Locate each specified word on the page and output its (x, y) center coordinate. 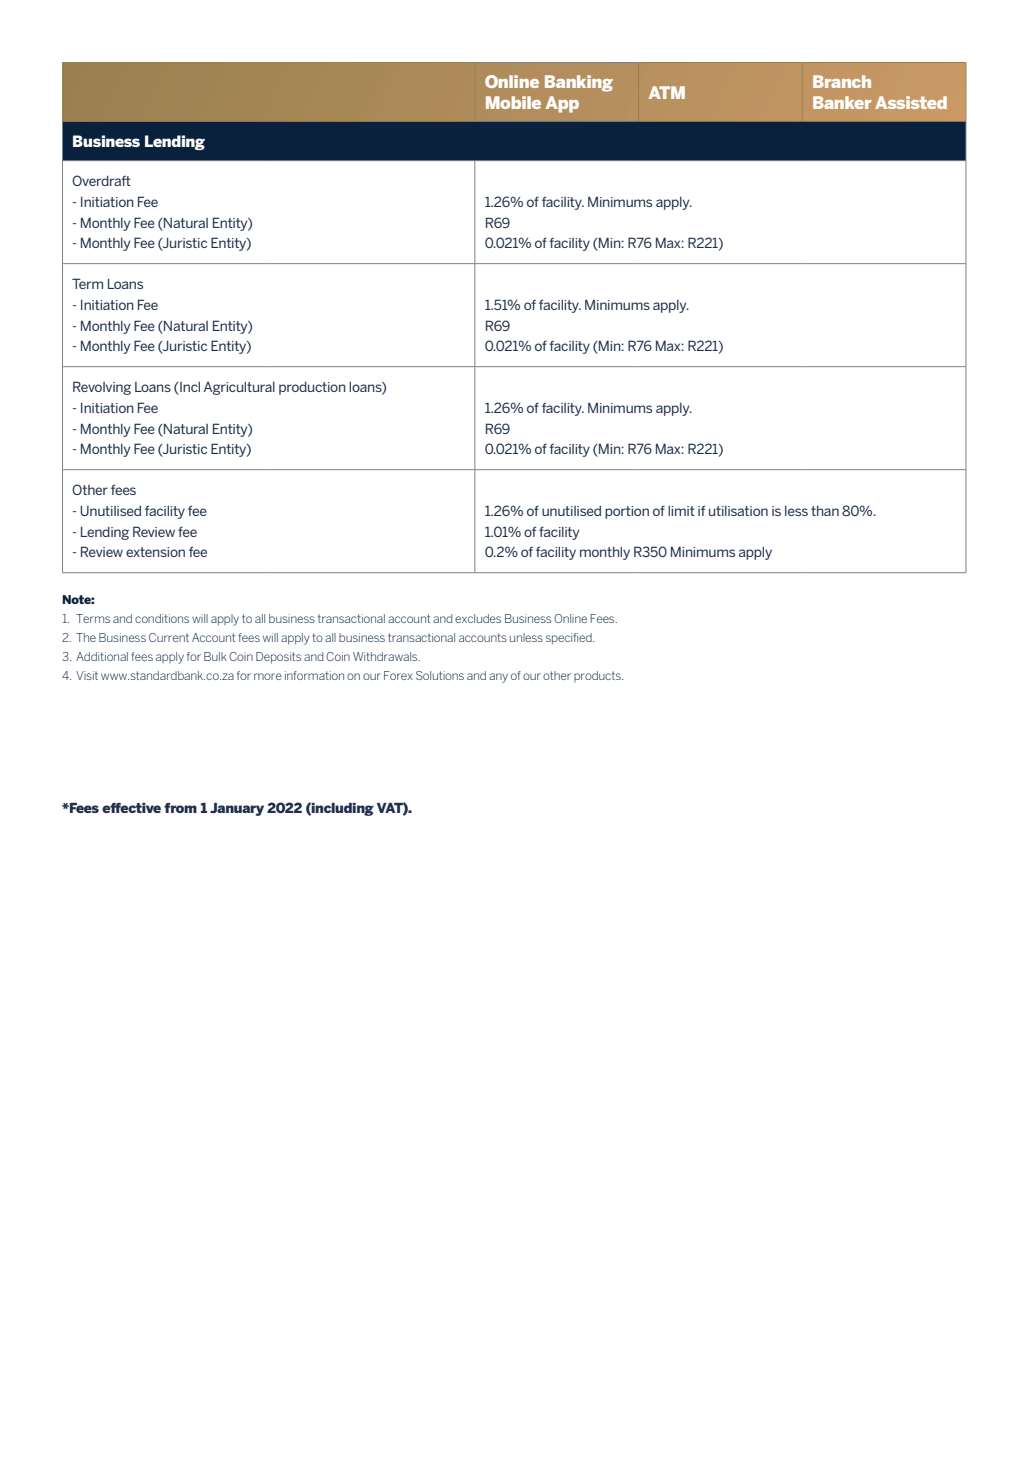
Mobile (513, 102)
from (180, 808)
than (825, 511)
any (498, 678)
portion (627, 512)
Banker (842, 102)
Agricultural (239, 388)
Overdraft (101, 180)
